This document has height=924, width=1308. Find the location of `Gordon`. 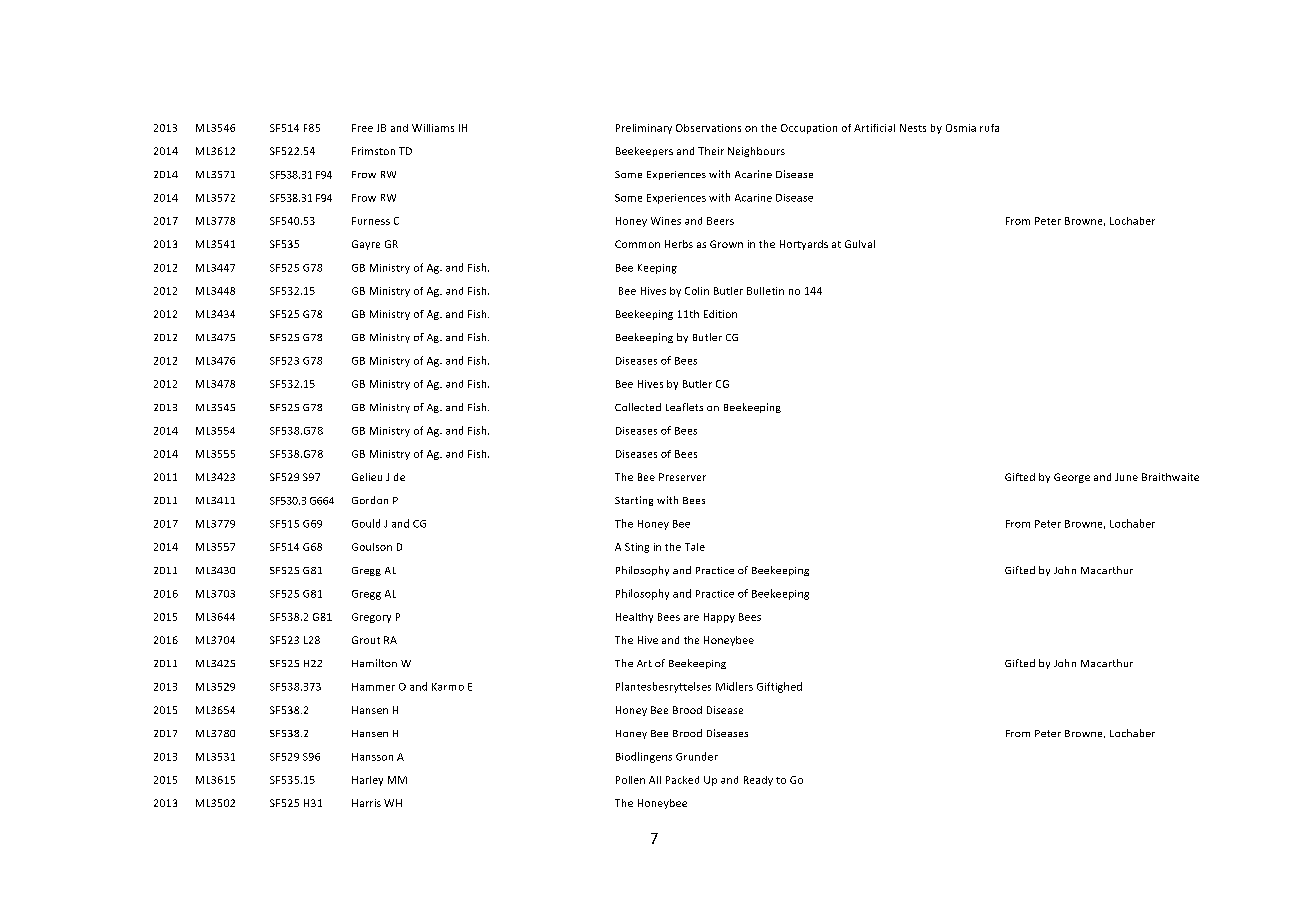

Gordon is located at coordinates (370, 500).
